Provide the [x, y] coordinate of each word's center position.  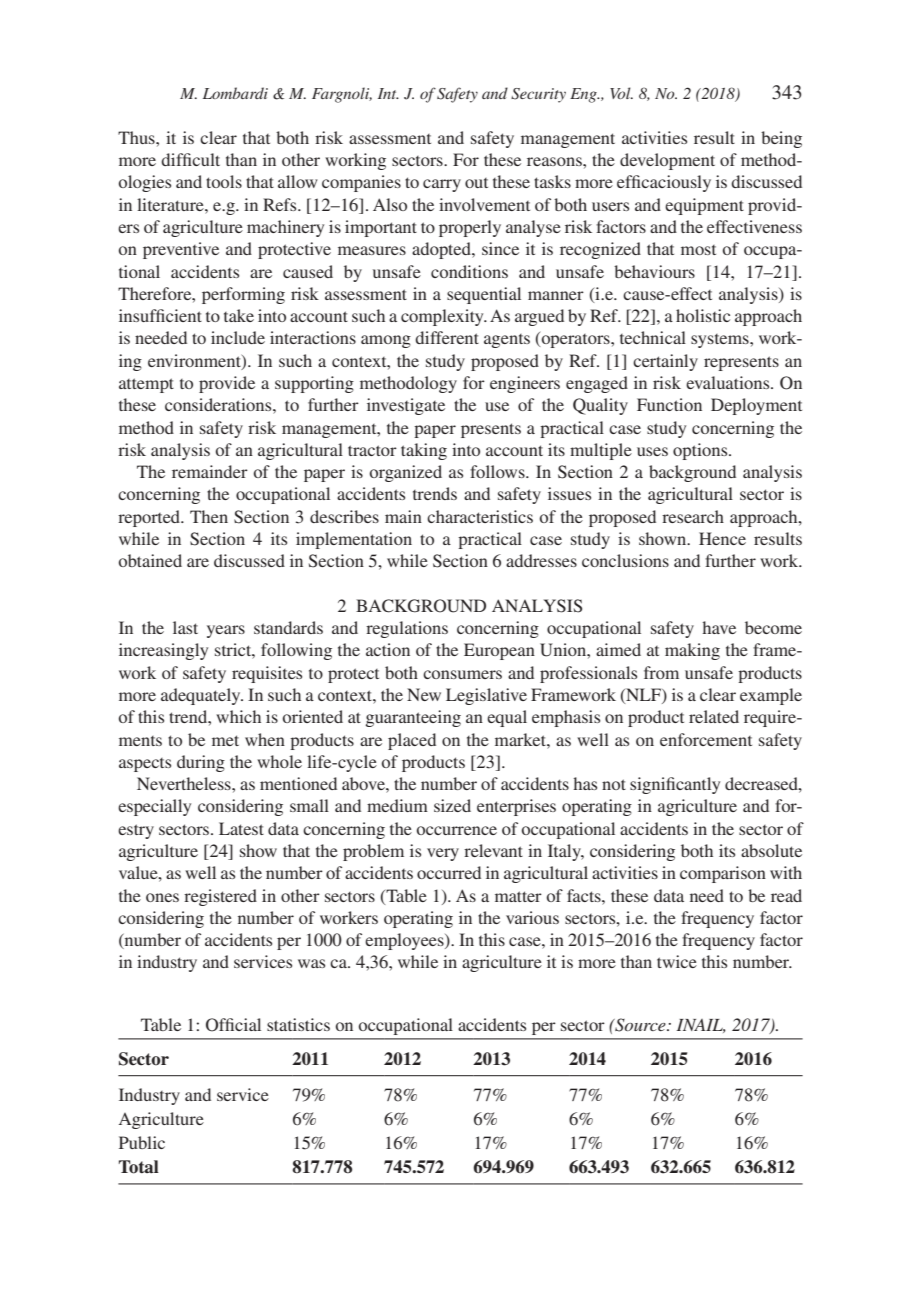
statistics [298, 1024]
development [667, 161]
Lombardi [235, 93]
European [499, 651]
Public [142, 1142]
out [476, 183]
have [719, 627]
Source [640, 1025]
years [226, 631]
